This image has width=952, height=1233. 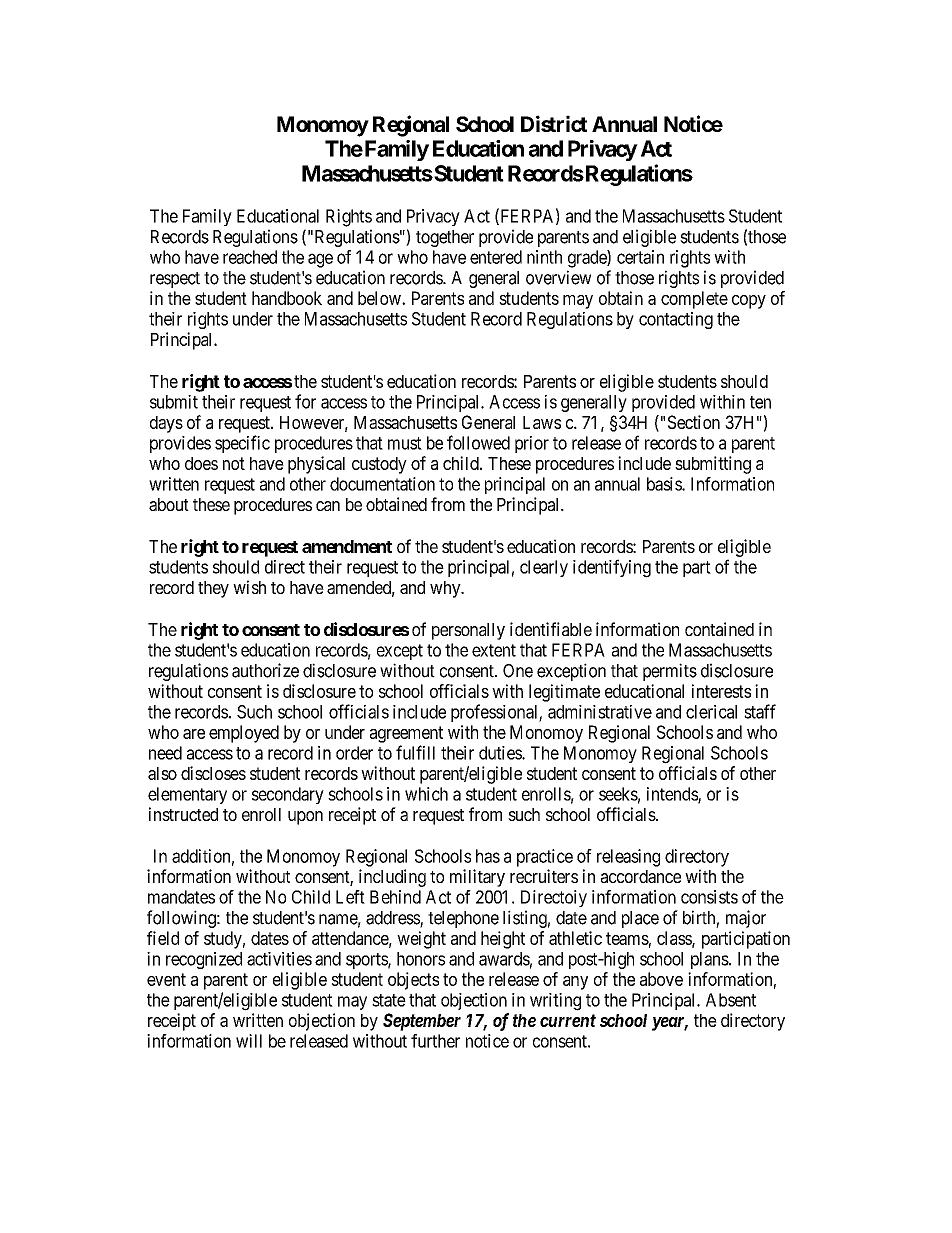 What do you see at coordinates (694, 422) in the image?
I see `Section` at bounding box center [694, 422].
